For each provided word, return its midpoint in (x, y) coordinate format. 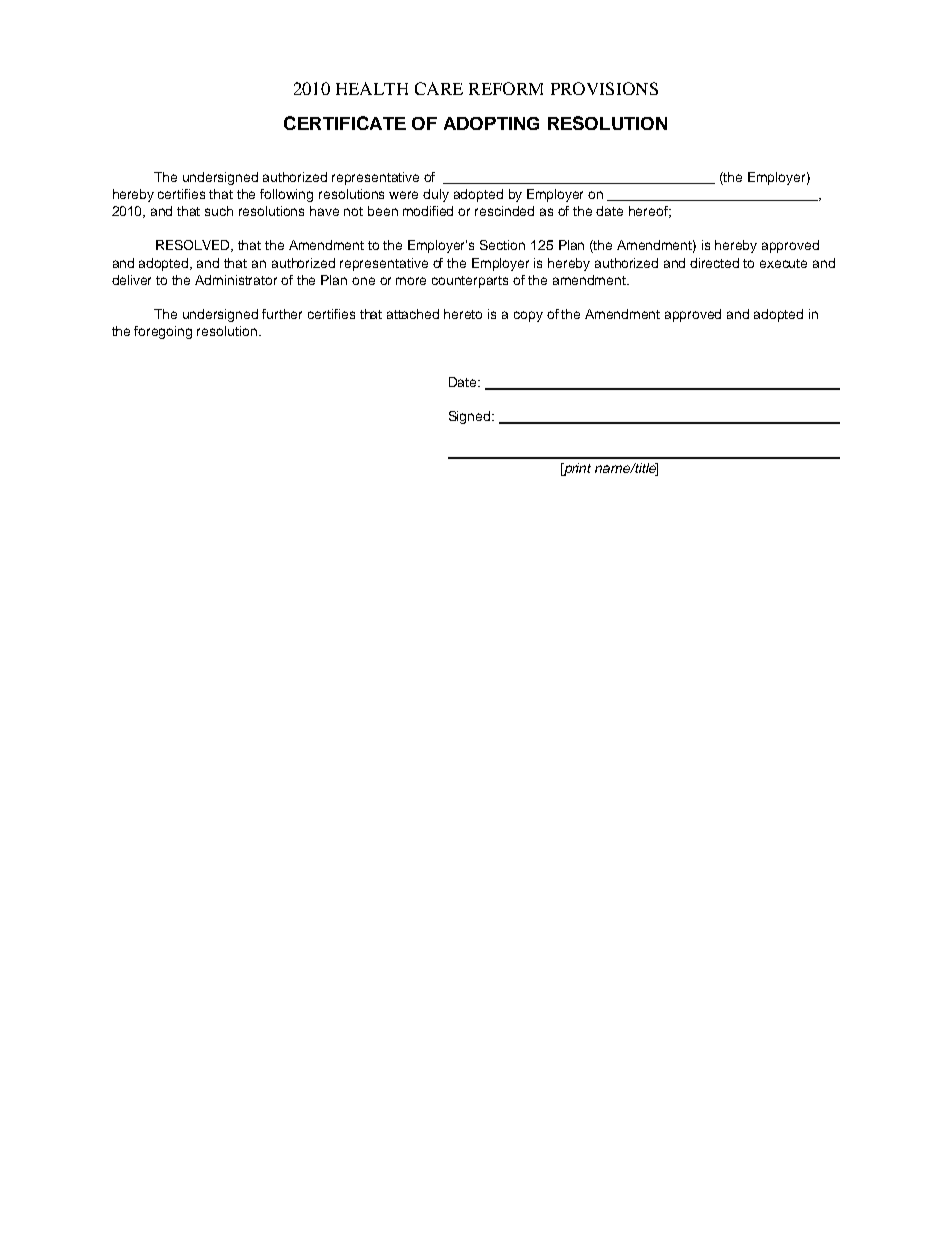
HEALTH (372, 88)
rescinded (504, 211)
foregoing (163, 332)
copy (528, 316)
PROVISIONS (604, 88)
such (219, 211)
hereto (463, 314)
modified (428, 211)
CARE (439, 88)
